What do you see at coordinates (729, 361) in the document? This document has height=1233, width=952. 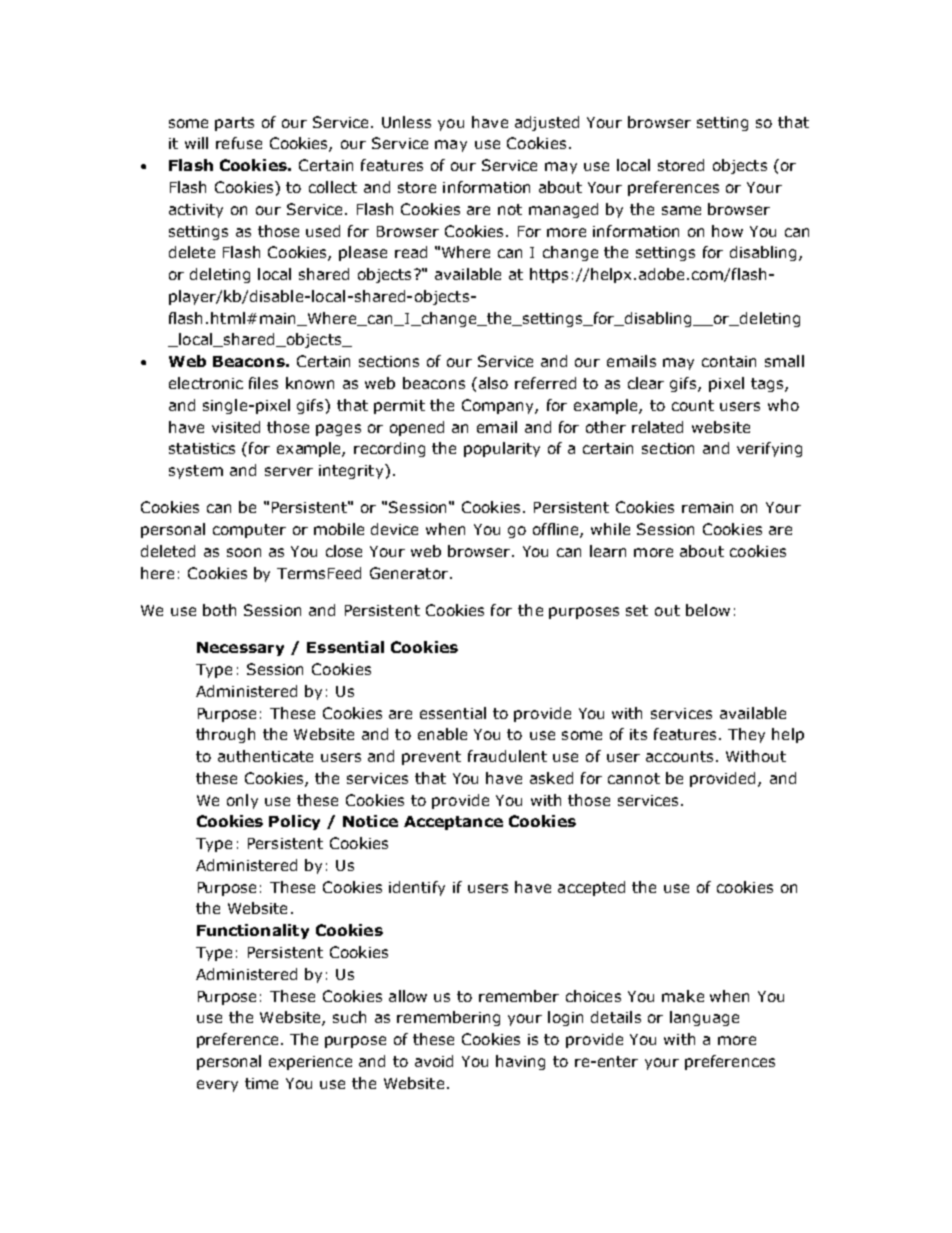 I see `contain` at bounding box center [729, 361].
